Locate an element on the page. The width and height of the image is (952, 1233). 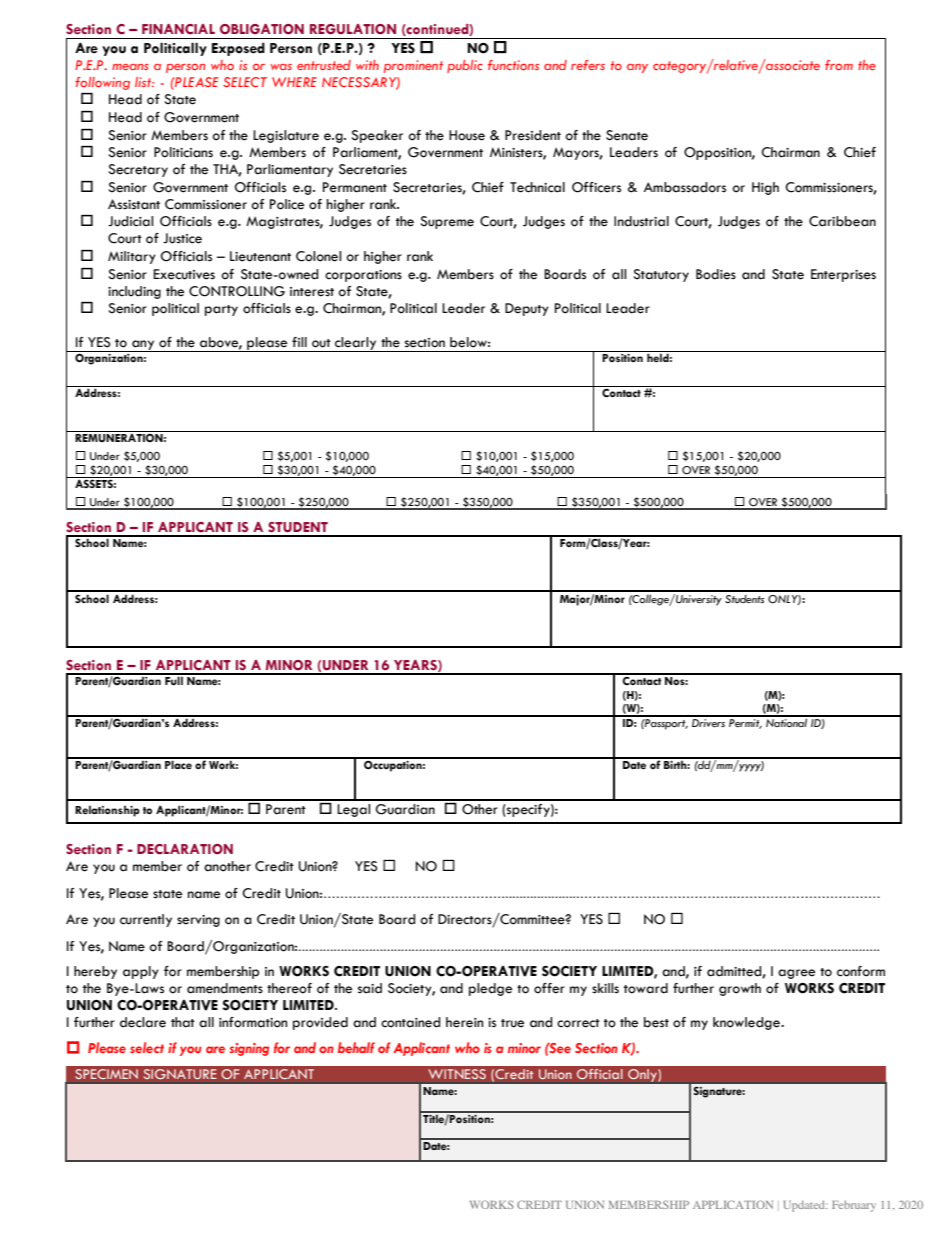
party is located at coordinates (221, 310).
